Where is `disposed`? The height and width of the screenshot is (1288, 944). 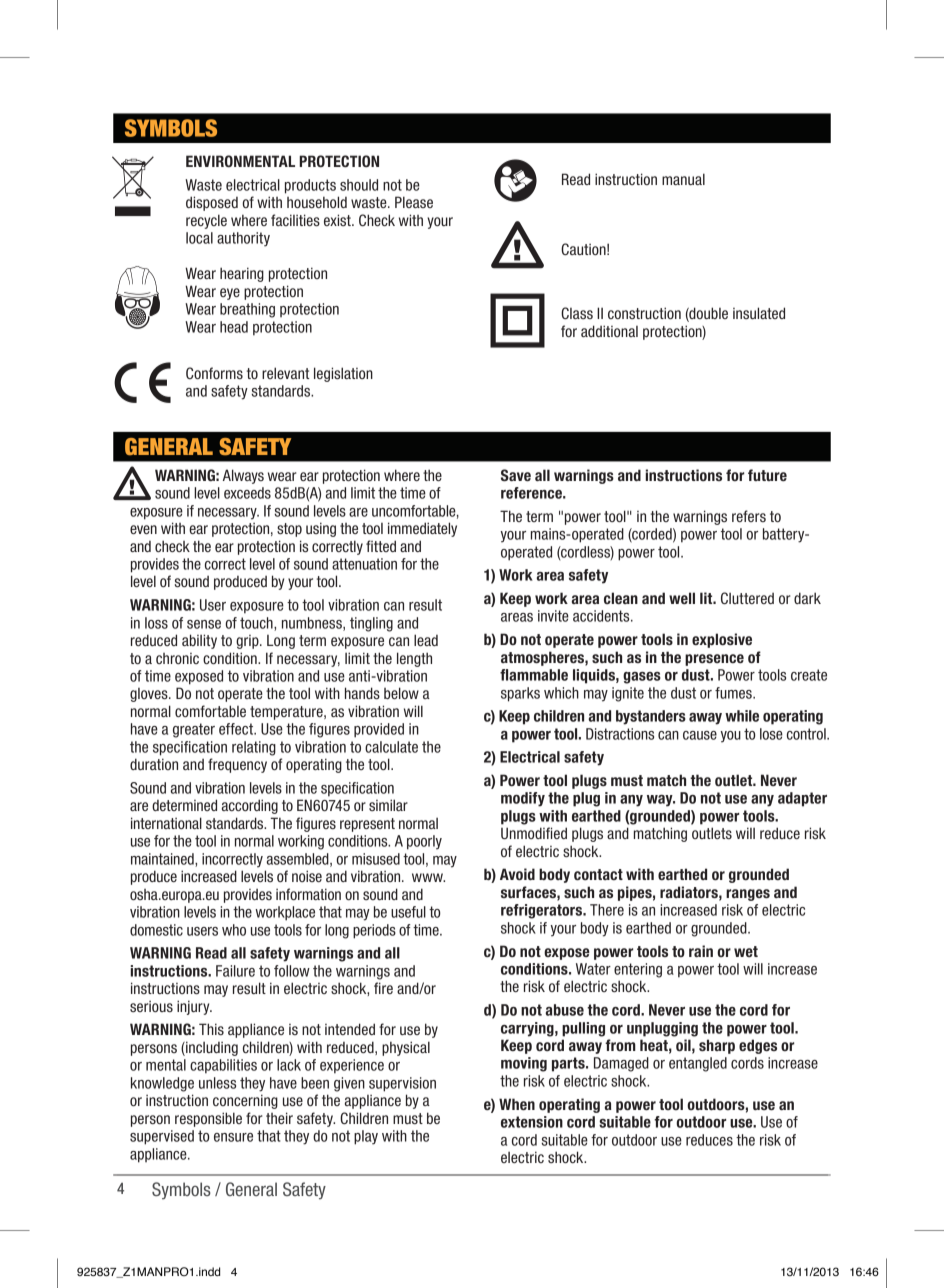
disposed is located at coordinates (212, 203).
